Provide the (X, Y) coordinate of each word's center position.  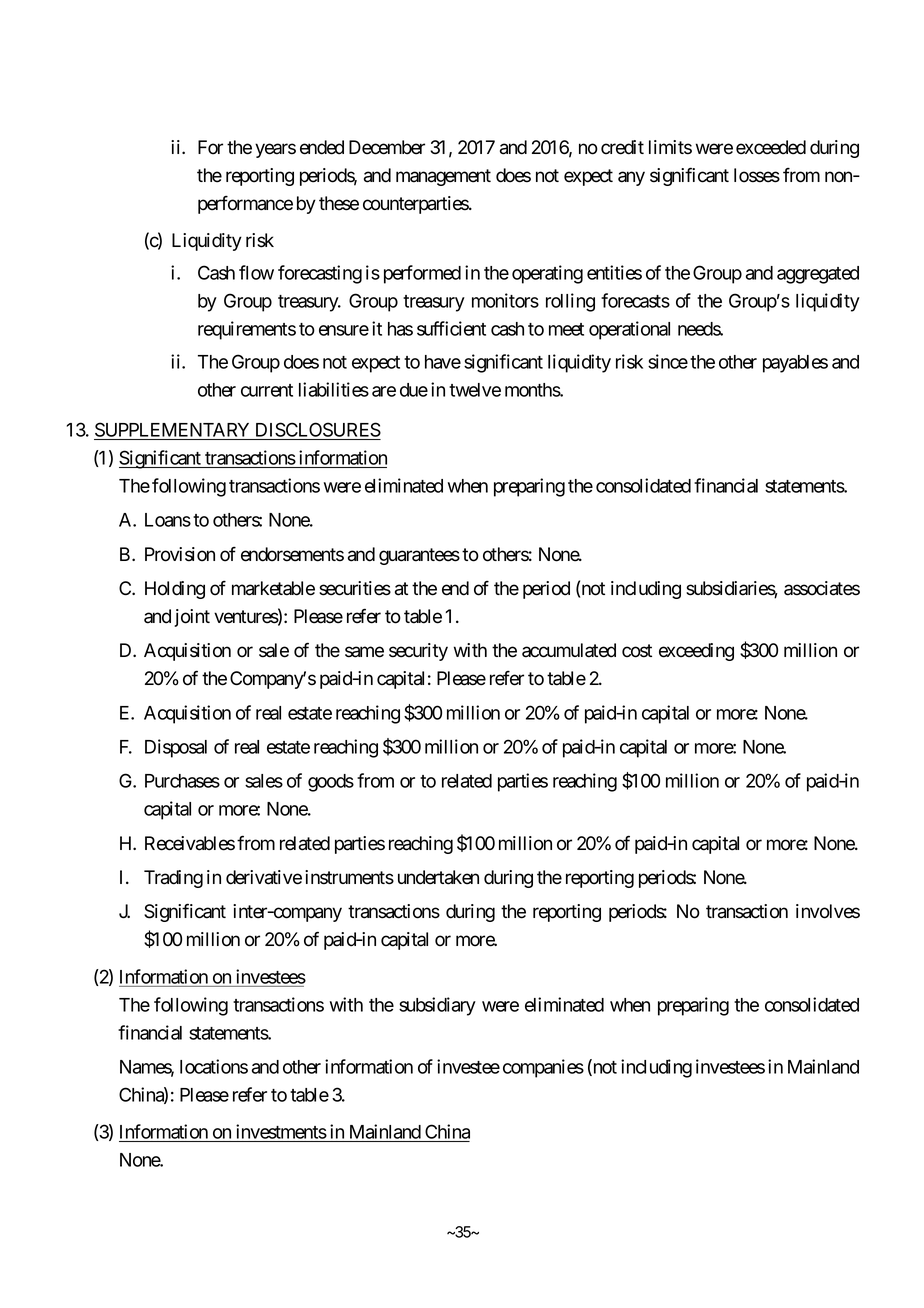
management (443, 177)
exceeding (696, 652)
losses (757, 175)
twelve (475, 390)
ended (322, 147)
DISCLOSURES (318, 429)
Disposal (176, 748)
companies (543, 1068)
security (418, 652)
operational (629, 330)
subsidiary (437, 1006)
